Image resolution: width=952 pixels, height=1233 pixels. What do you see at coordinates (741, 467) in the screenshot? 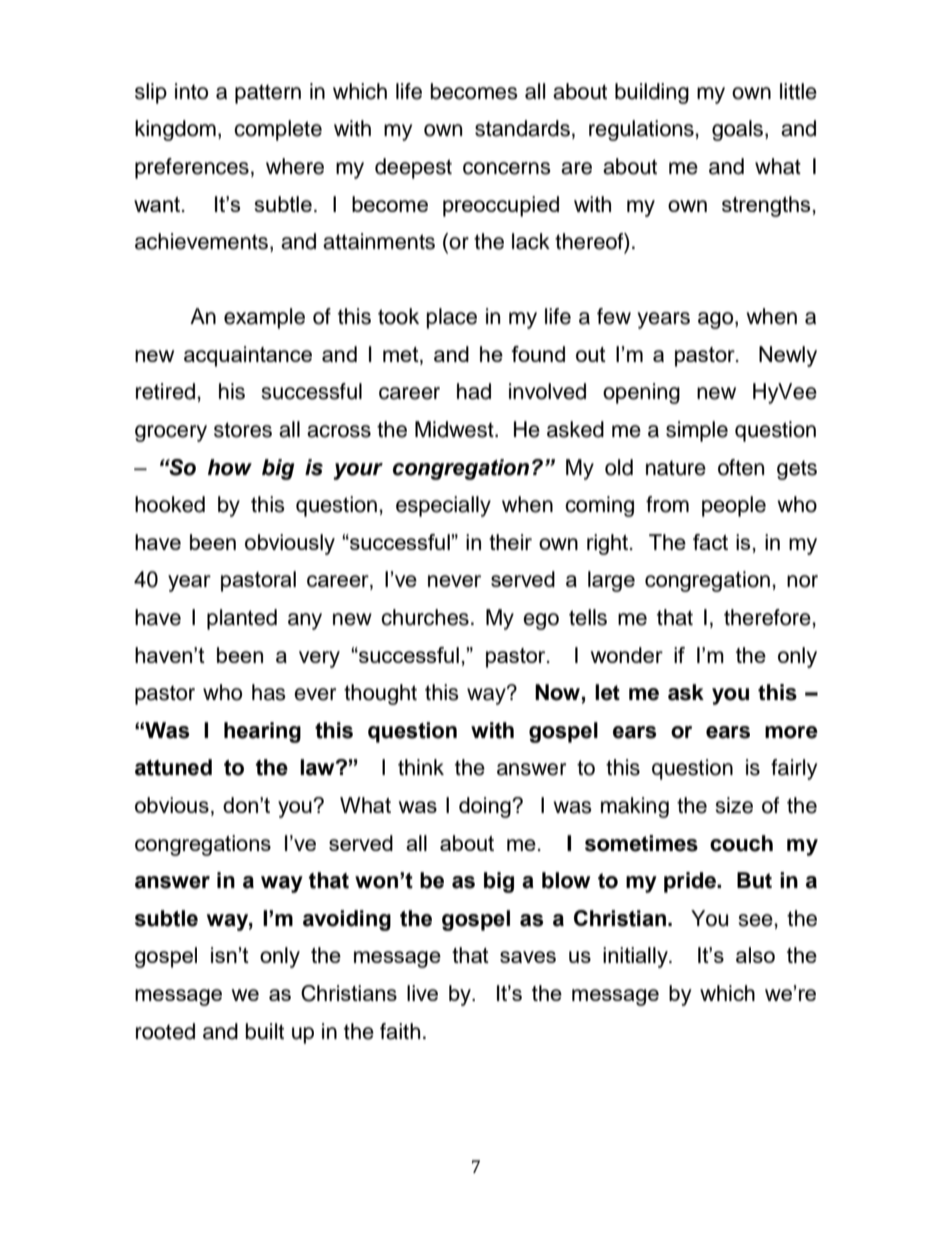
I see `often` at bounding box center [741, 467].
